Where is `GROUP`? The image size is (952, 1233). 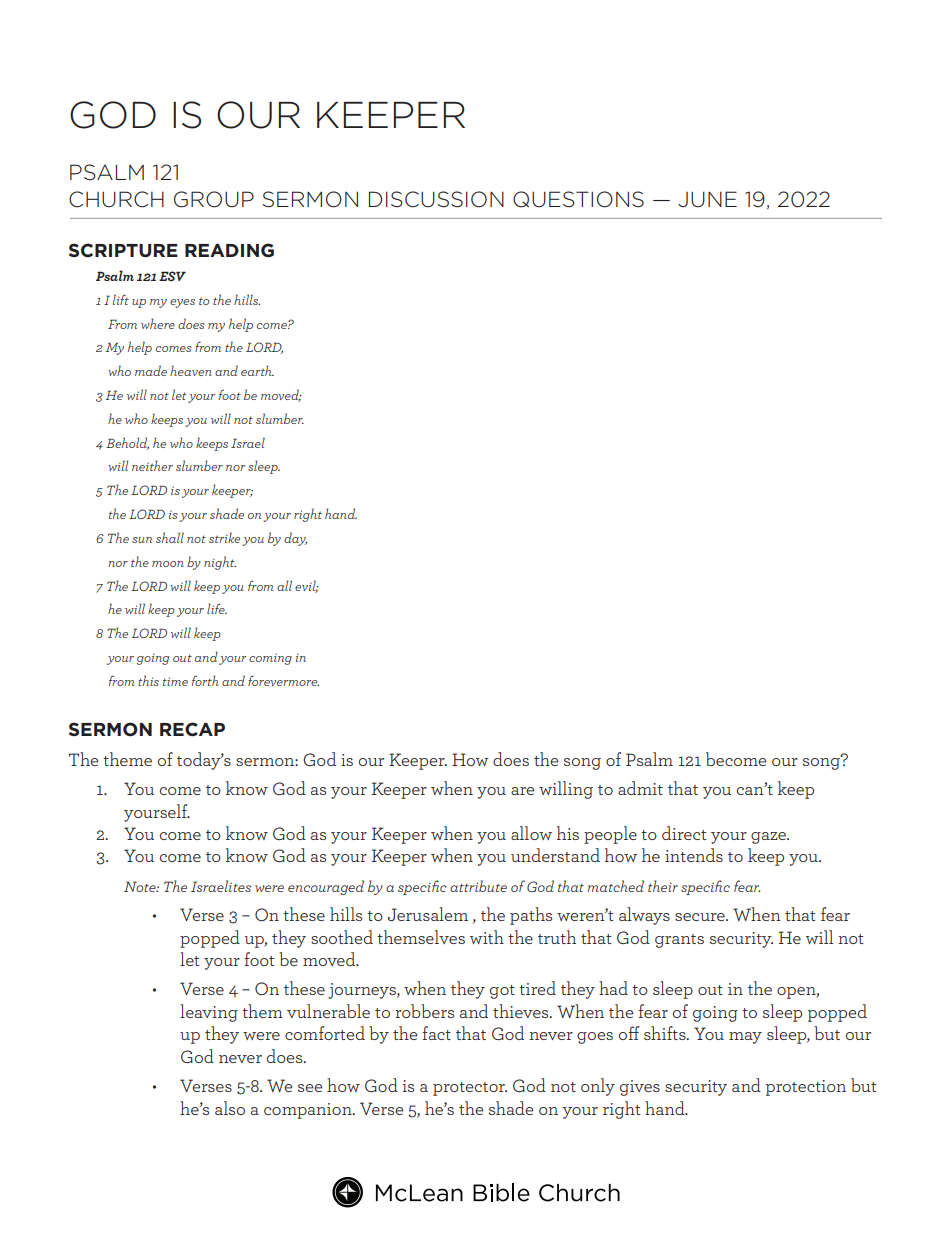
GROUP is located at coordinates (214, 199).
